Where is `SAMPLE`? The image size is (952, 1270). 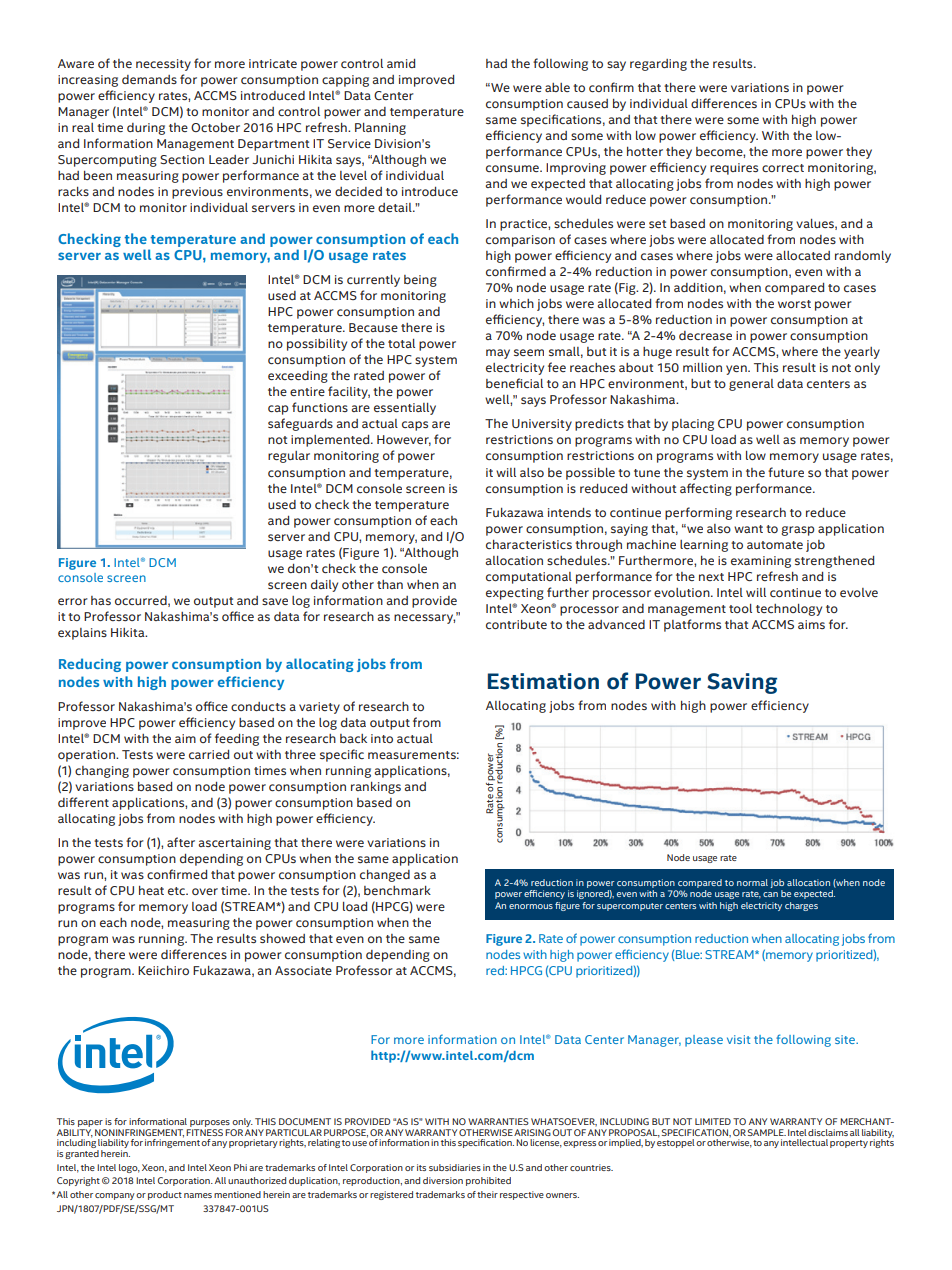
SAMPLE is located at coordinates (767, 1132).
